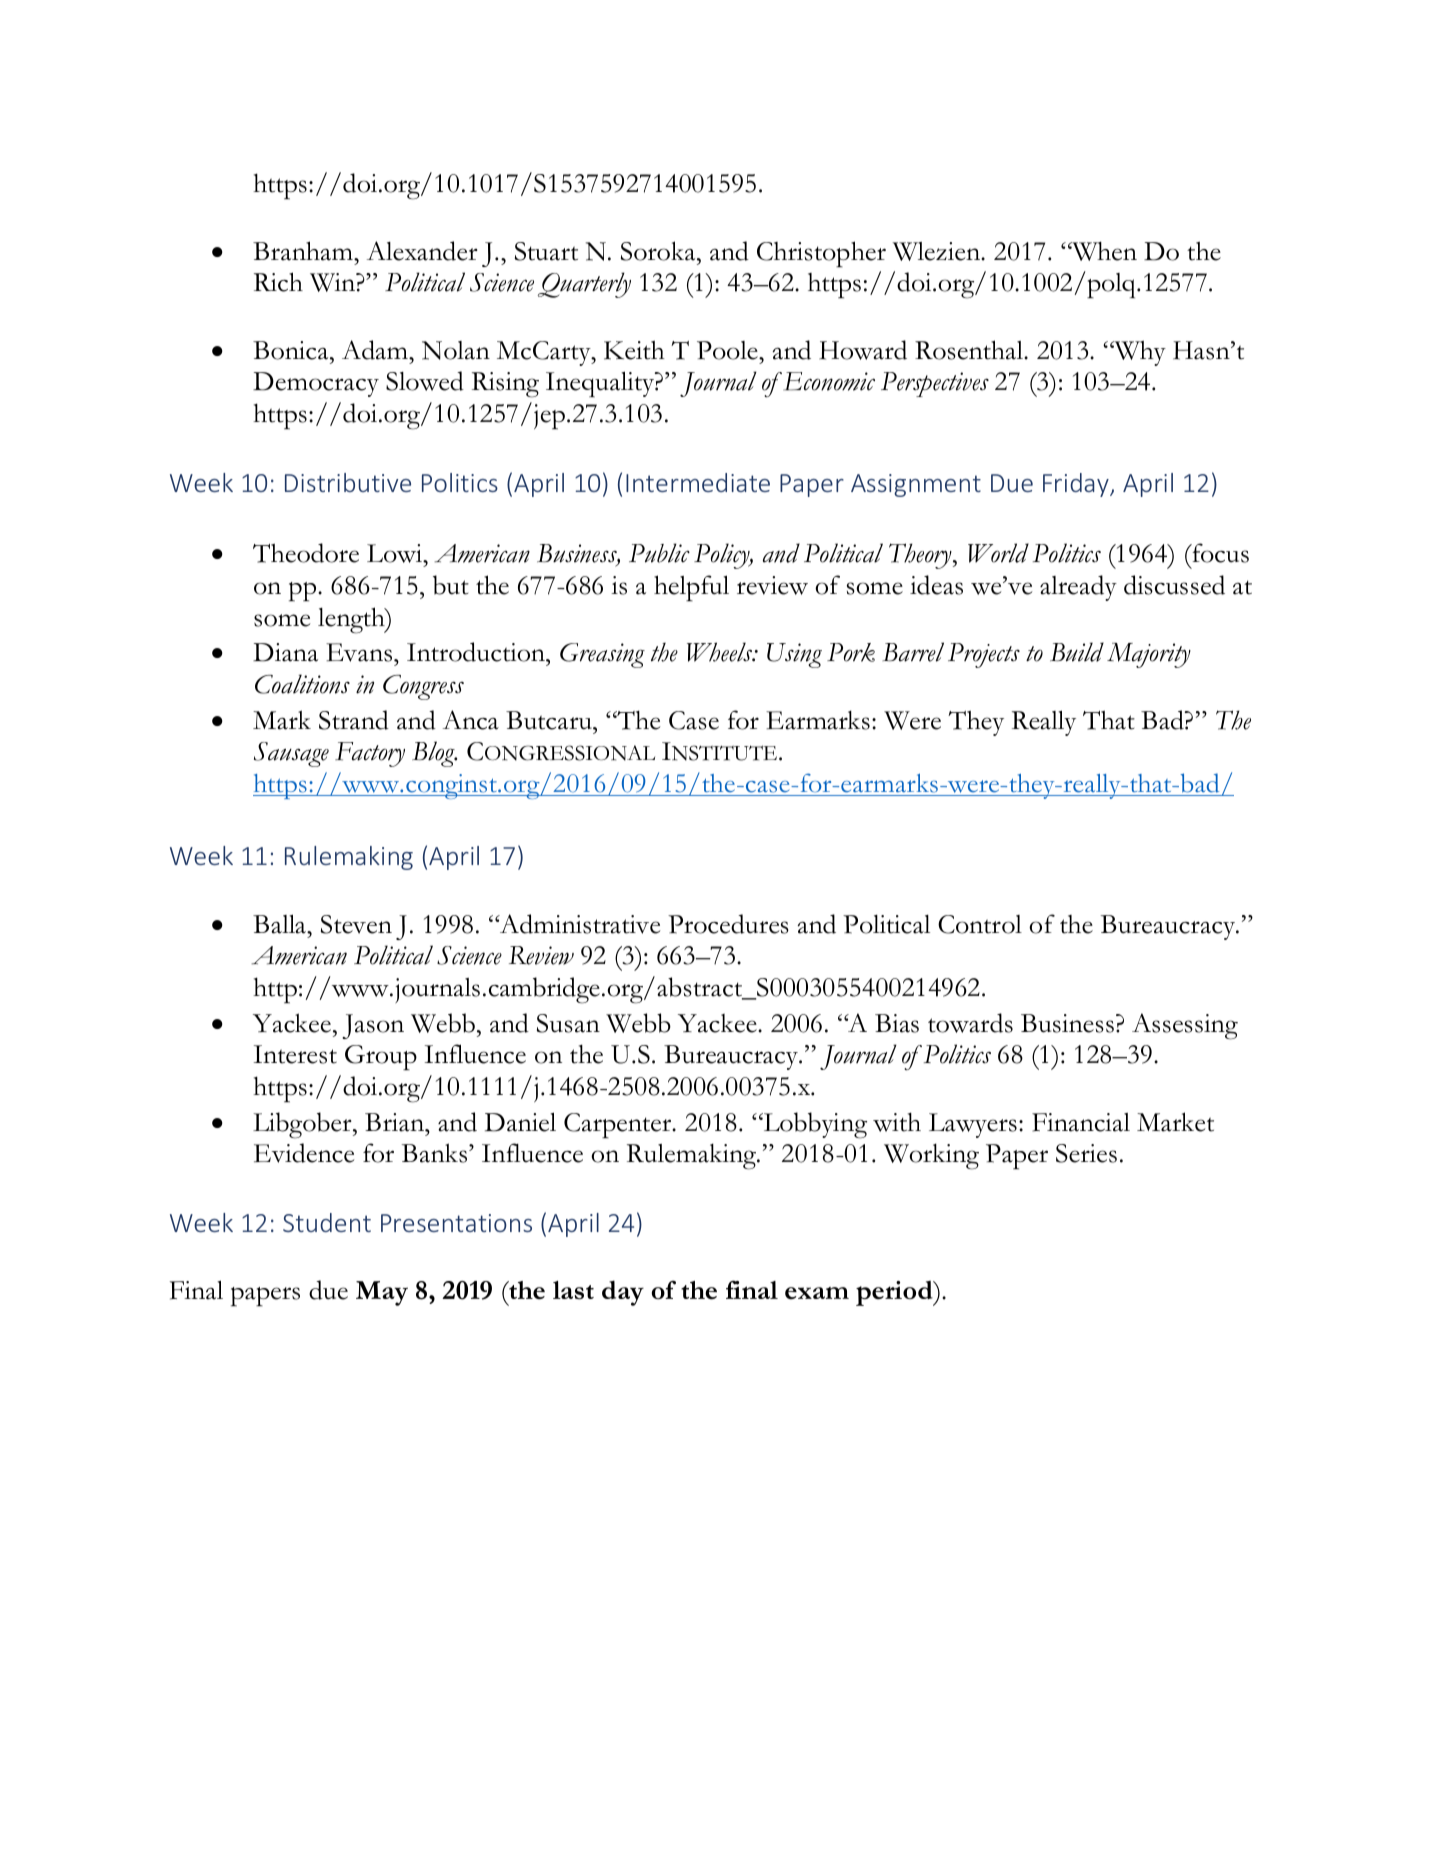  Describe the element at coordinates (360, 652) in the screenshot. I see `Evans` at that location.
